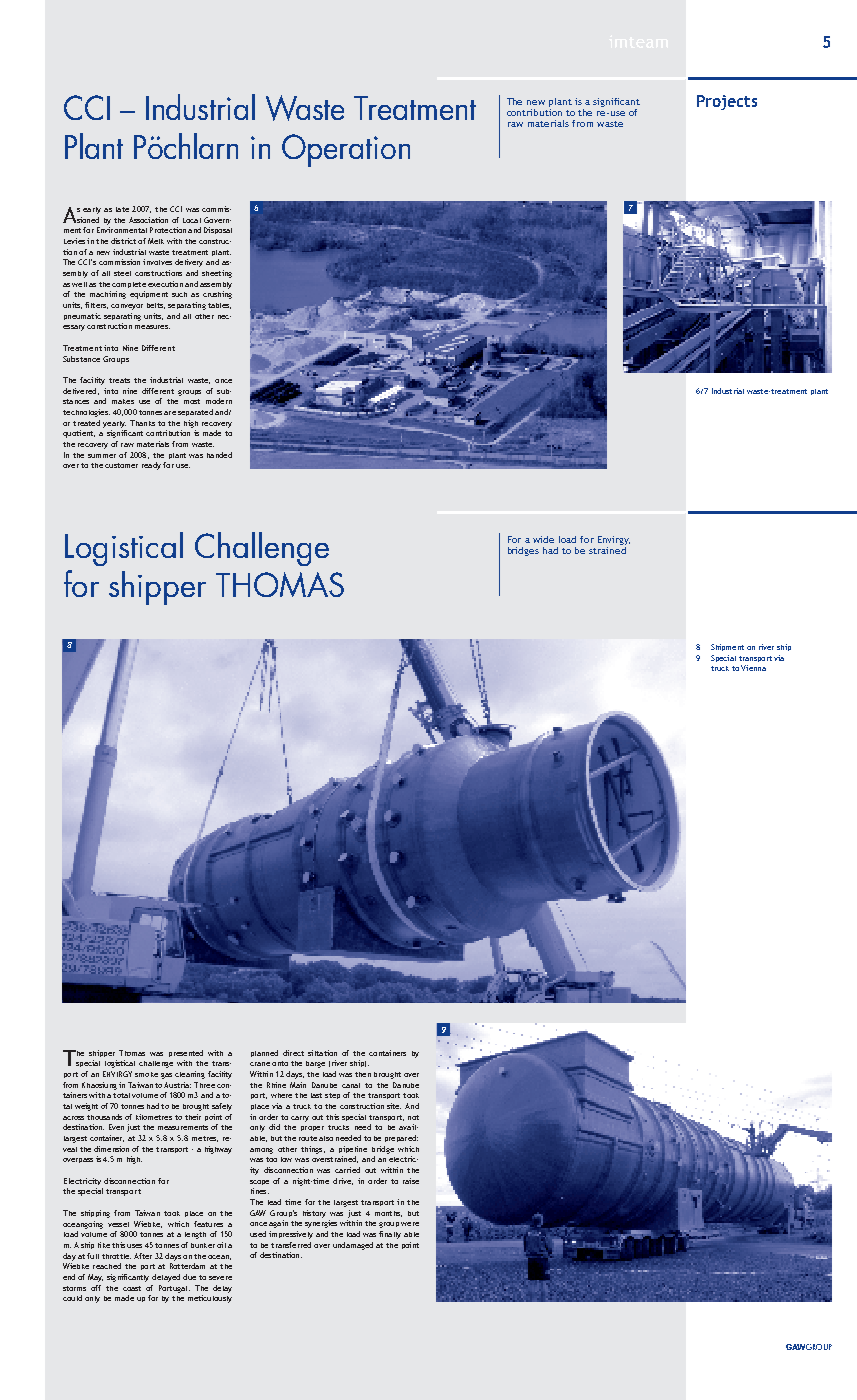  What do you see at coordinates (727, 102) in the screenshot?
I see `Projects` at bounding box center [727, 102].
